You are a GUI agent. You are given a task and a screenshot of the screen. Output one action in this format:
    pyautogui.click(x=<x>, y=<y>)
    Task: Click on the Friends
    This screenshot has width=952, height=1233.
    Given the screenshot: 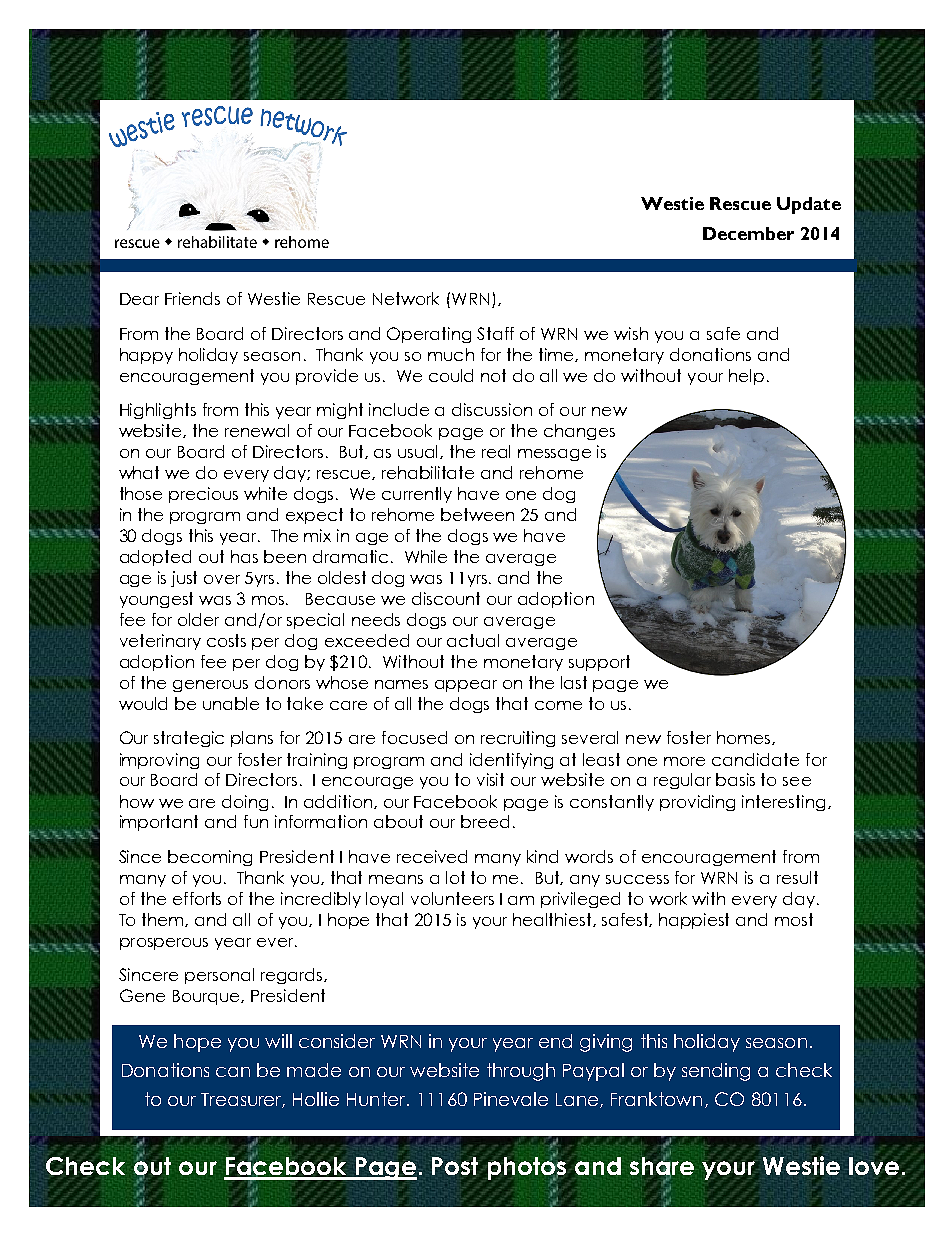 What is the action you would take?
    pyautogui.click(x=192, y=298)
